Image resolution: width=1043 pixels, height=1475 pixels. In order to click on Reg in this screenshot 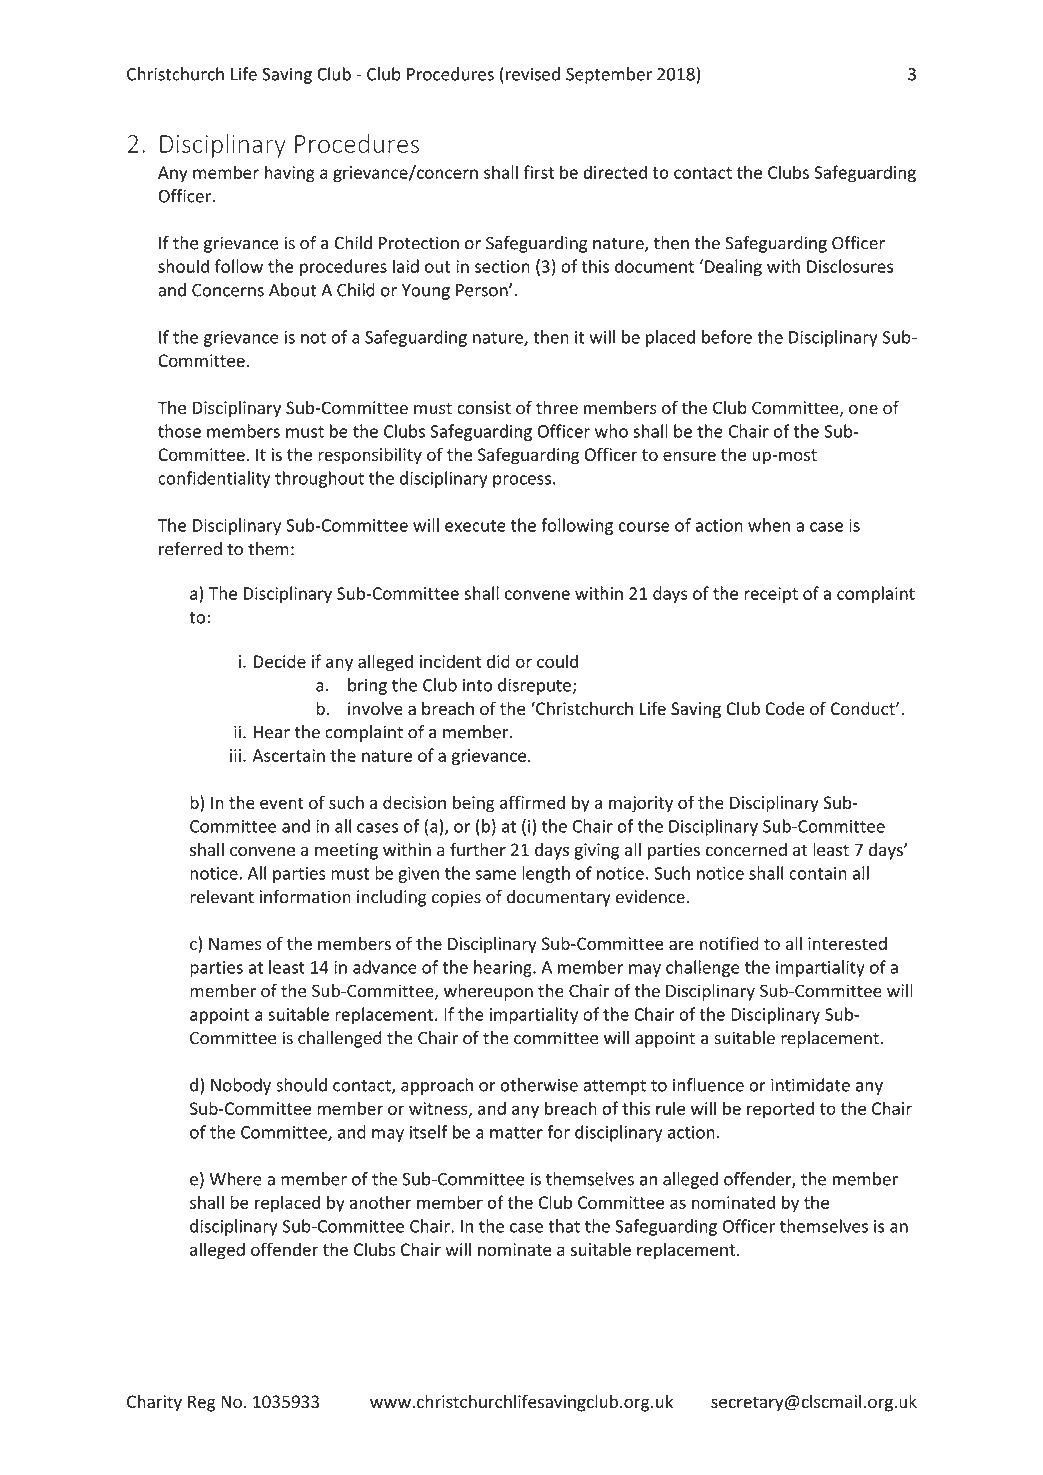, I will do `click(201, 1403)`.
